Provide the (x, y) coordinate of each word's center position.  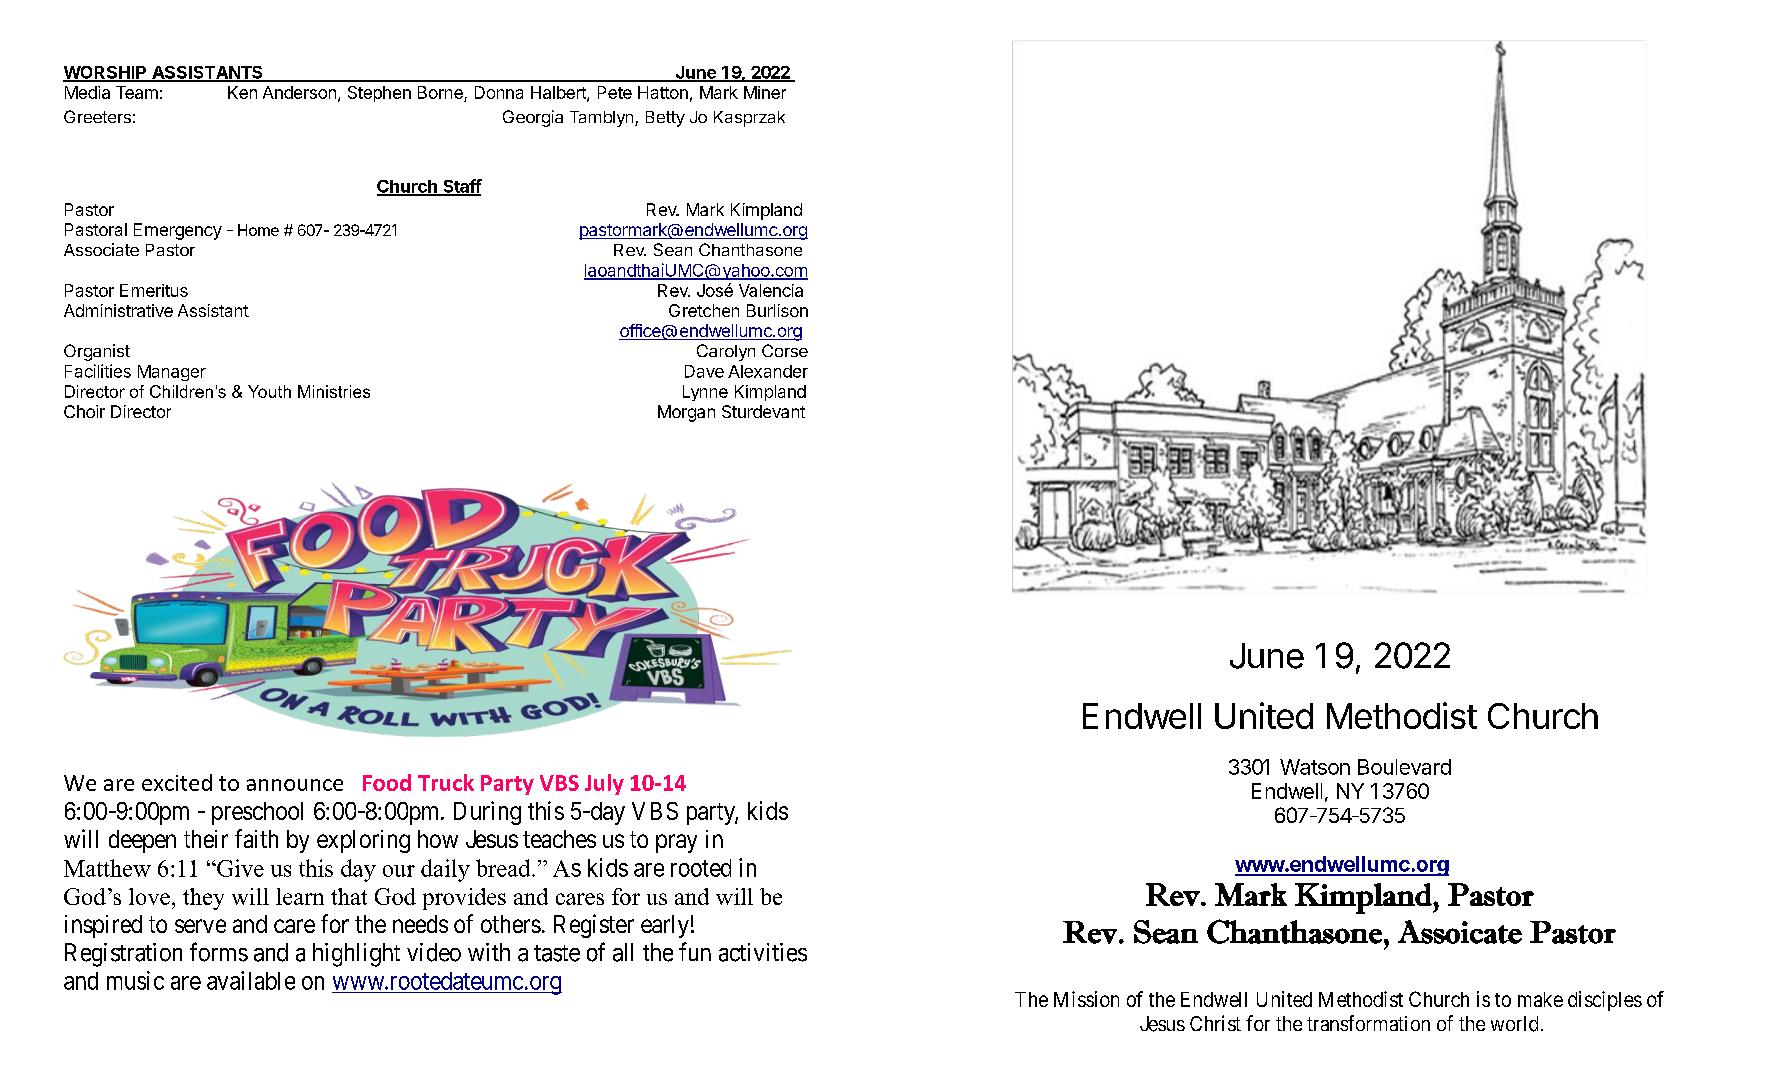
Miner (765, 92)
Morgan (686, 413)
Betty (665, 119)
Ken (242, 92)
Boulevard (1404, 767)
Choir (84, 411)
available (251, 980)
